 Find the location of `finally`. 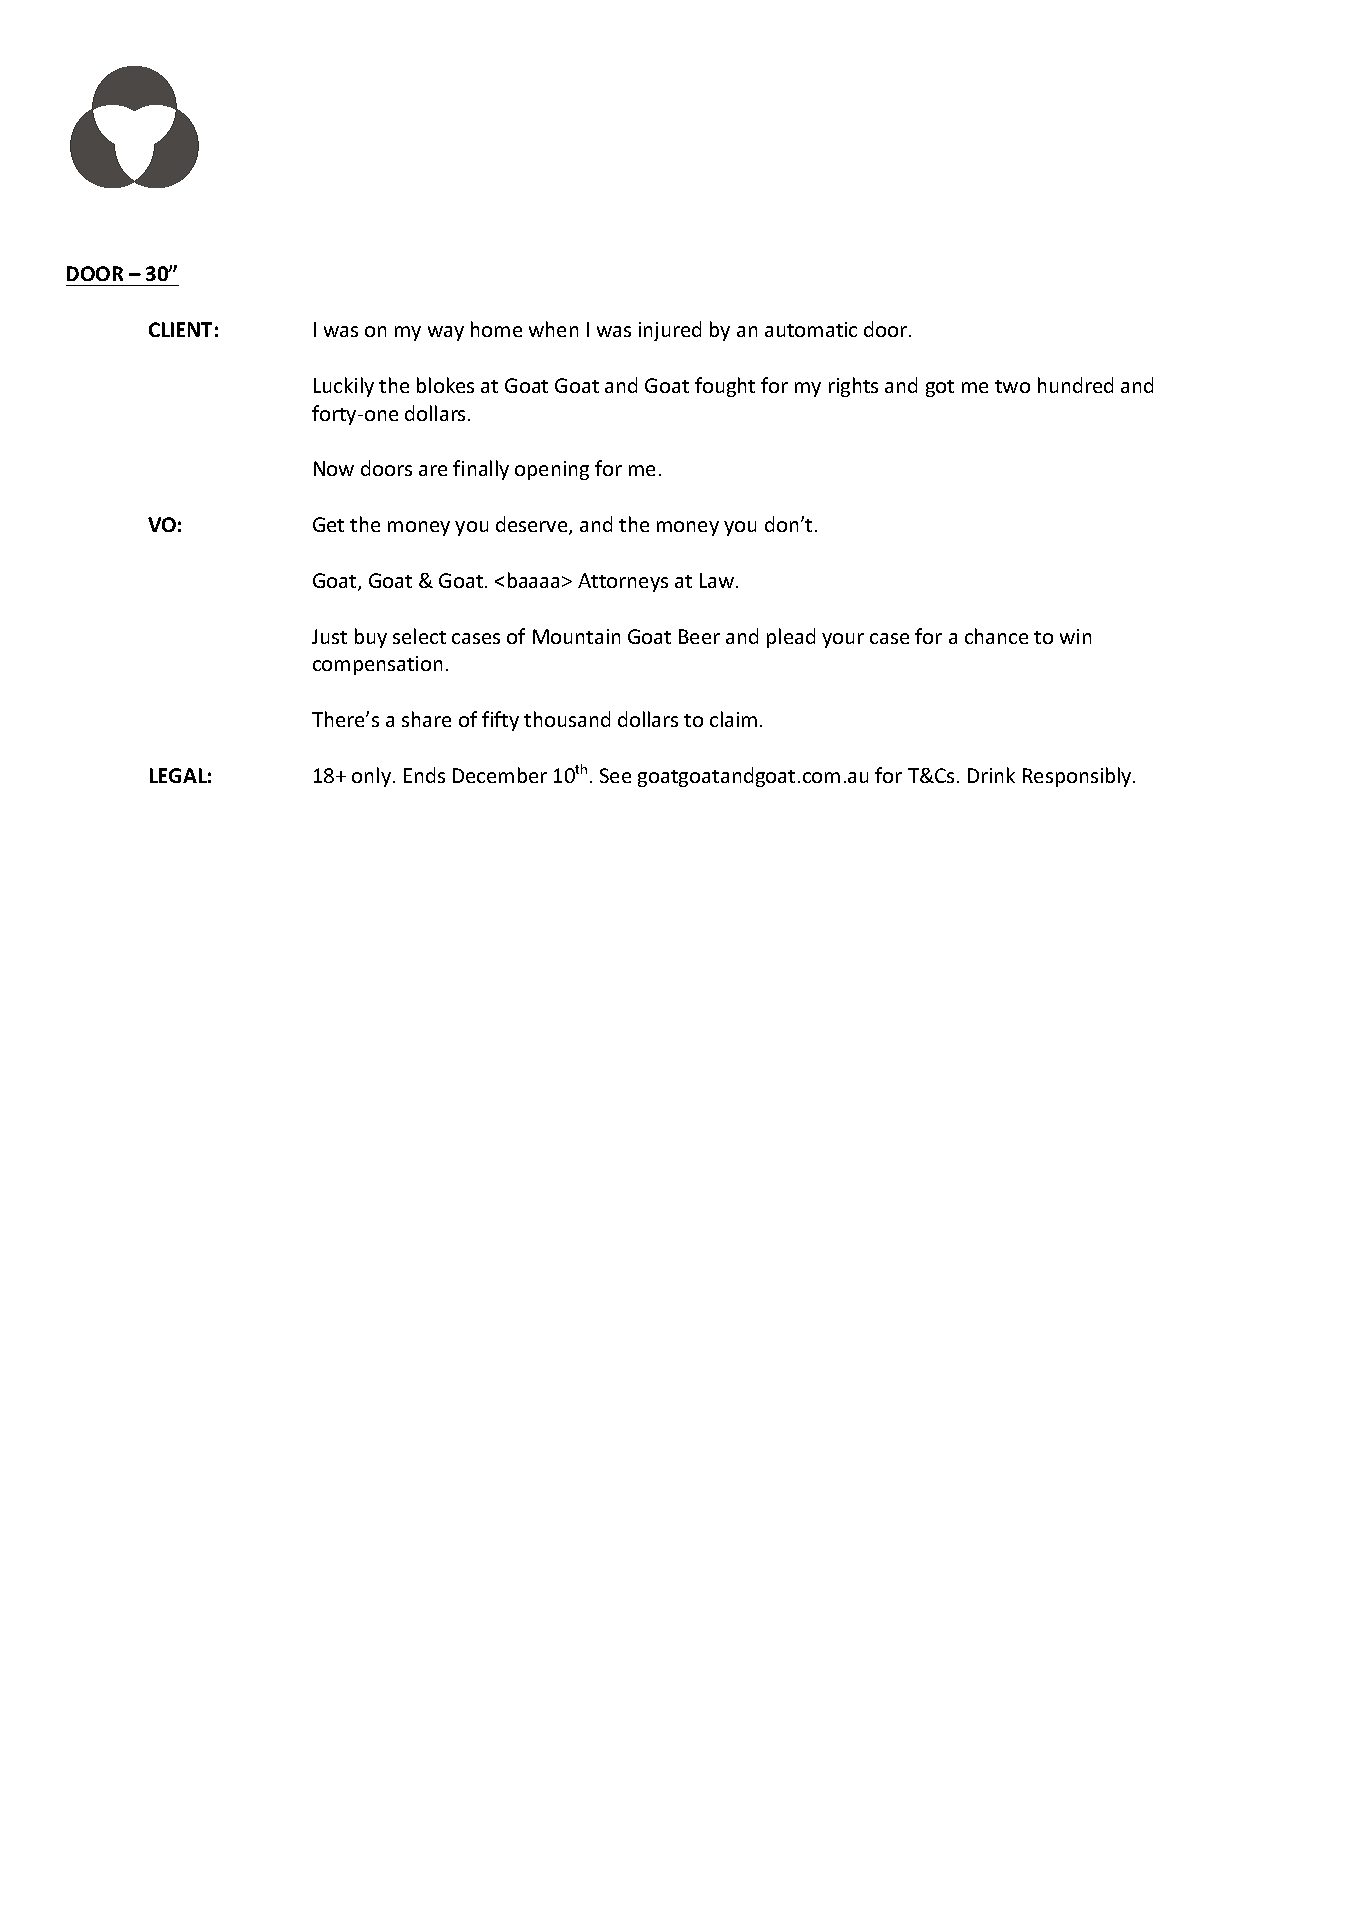

finally is located at coordinates (481, 470).
